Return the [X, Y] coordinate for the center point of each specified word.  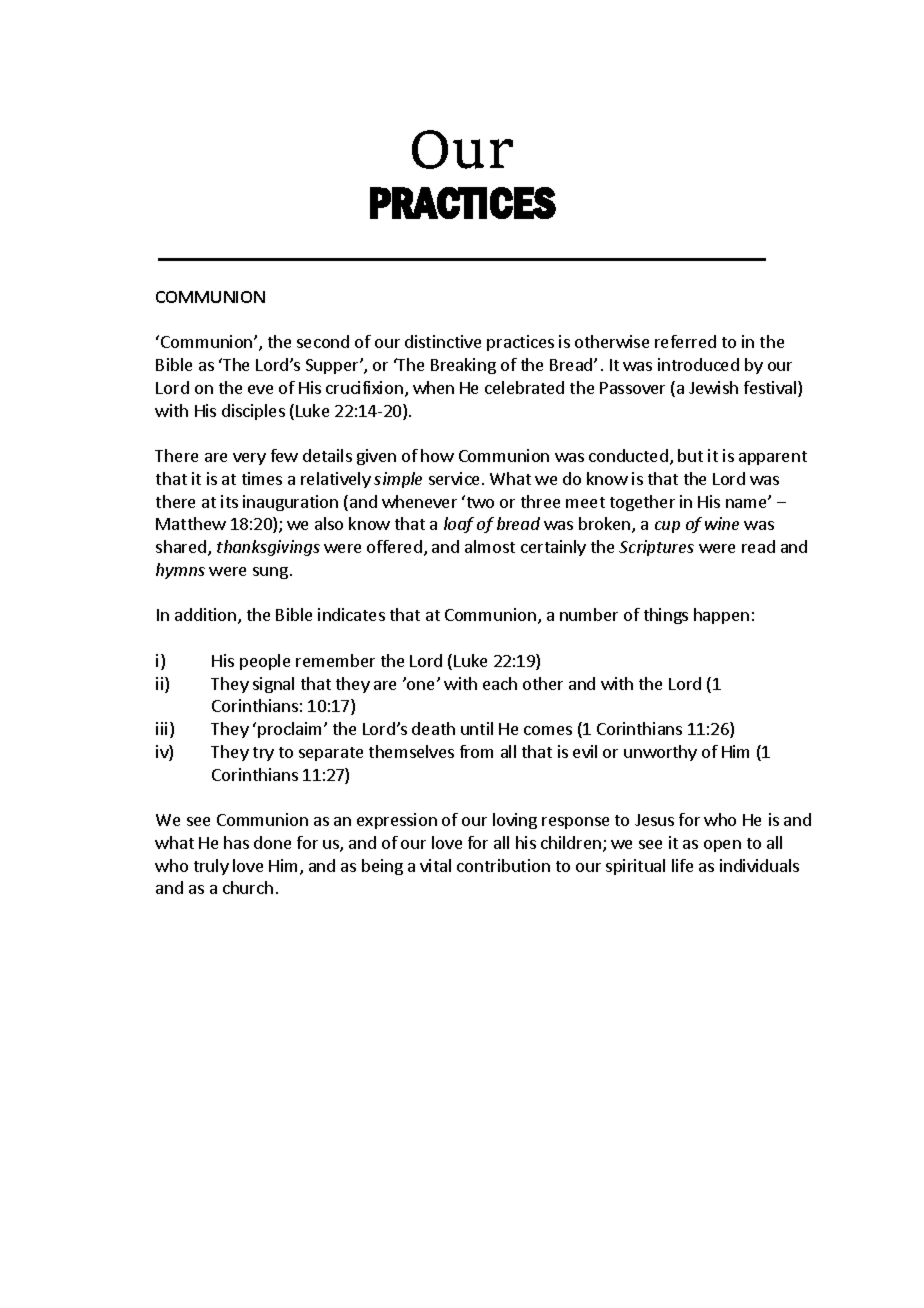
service [454, 478]
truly [211, 867]
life [682, 865]
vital [435, 865]
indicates [351, 614]
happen [721, 616]
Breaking [463, 366]
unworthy [660, 753]
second [323, 341]
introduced [698, 364]
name [748, 502]
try [263, 754]
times [262, 478]
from [476, 751]
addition [207, 616]
